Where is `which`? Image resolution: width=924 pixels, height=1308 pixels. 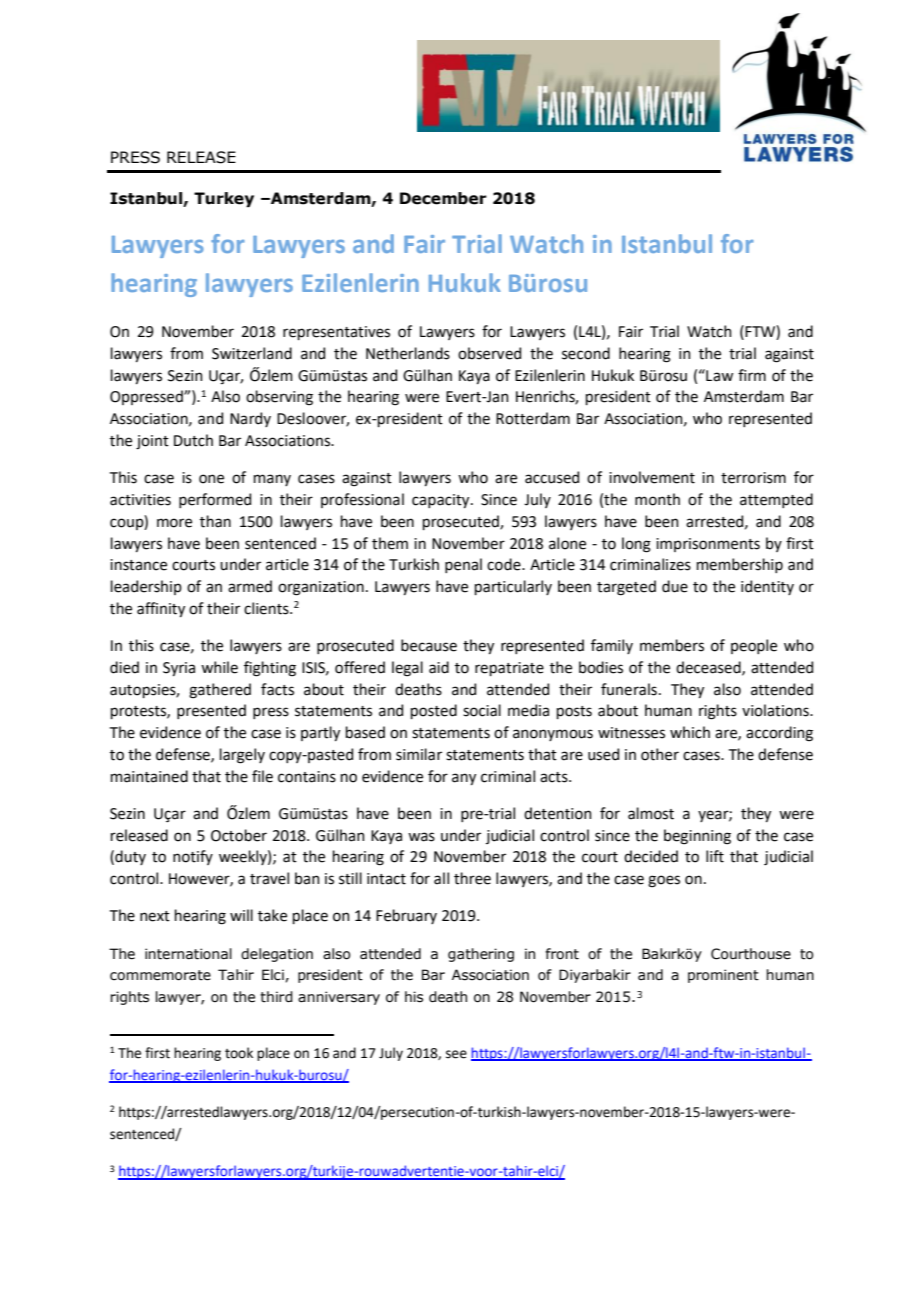
which is located at coordinates (690, 732).
